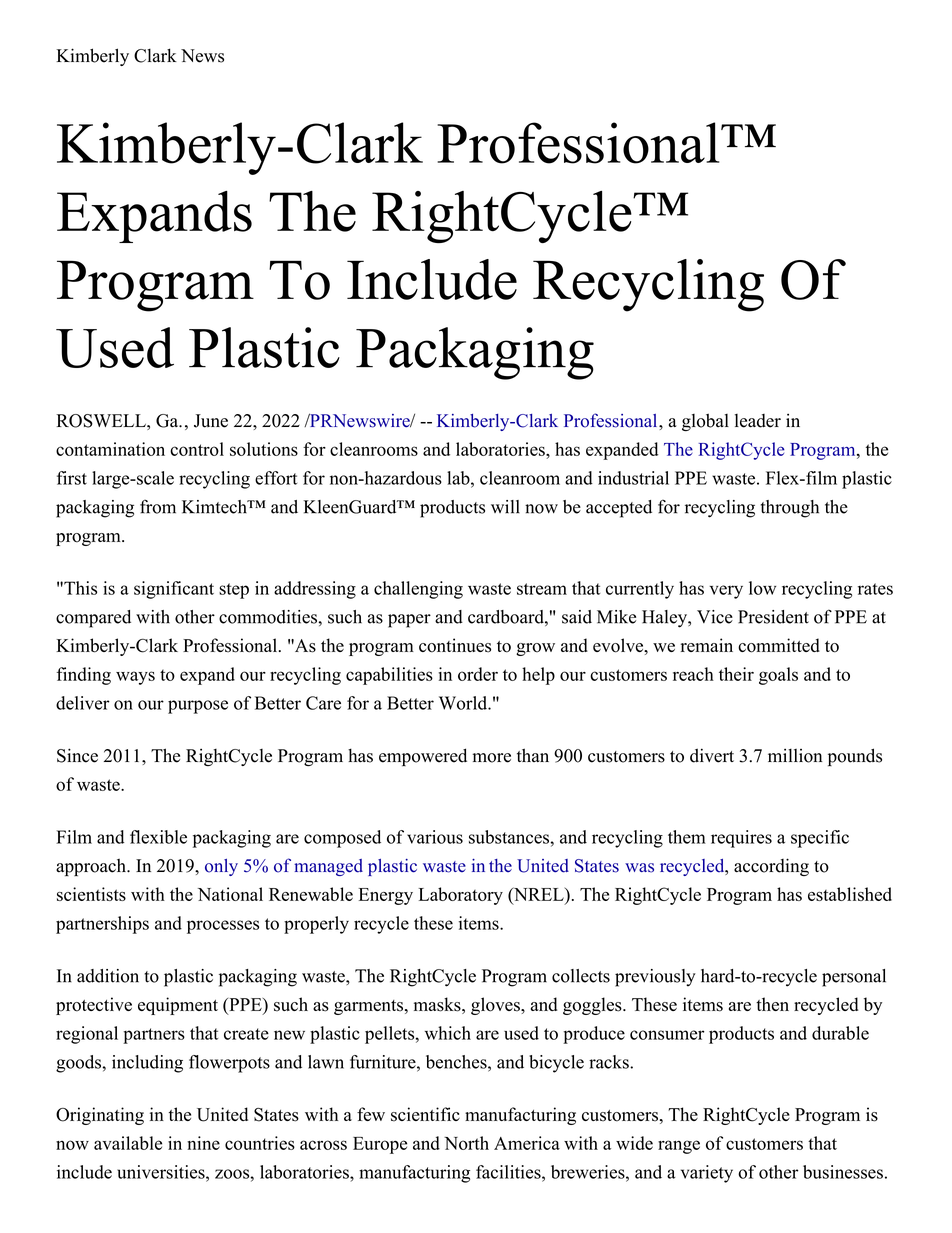  What do you see at coordinates (773, 617) in the screenshot?
I see `President` at bounding box center [773, 617].
